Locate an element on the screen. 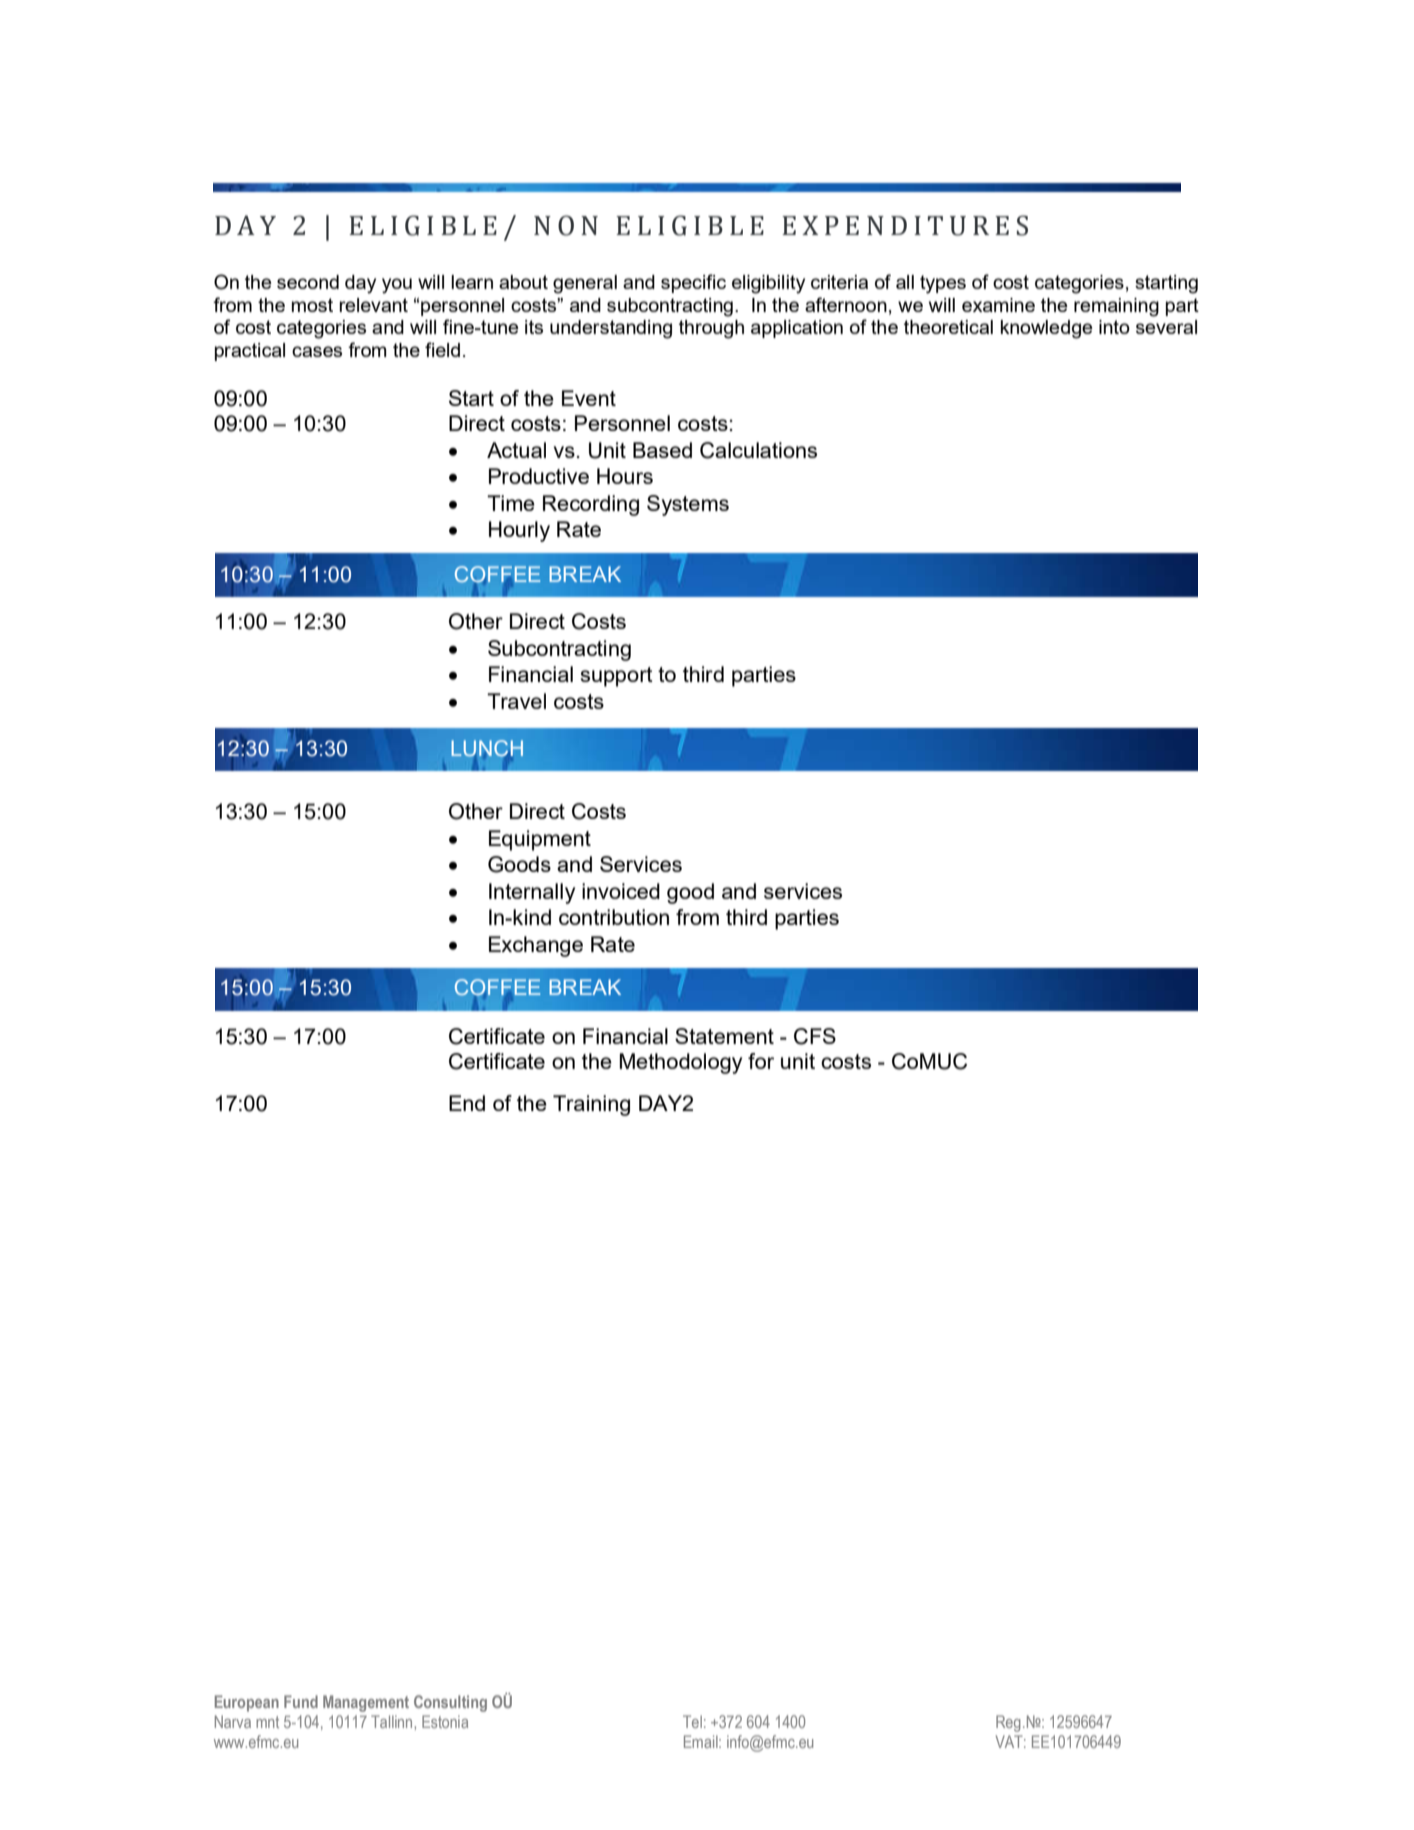 This screenshot has height=1830, width=1414. CFS is located at coordinates (815, 1036).
